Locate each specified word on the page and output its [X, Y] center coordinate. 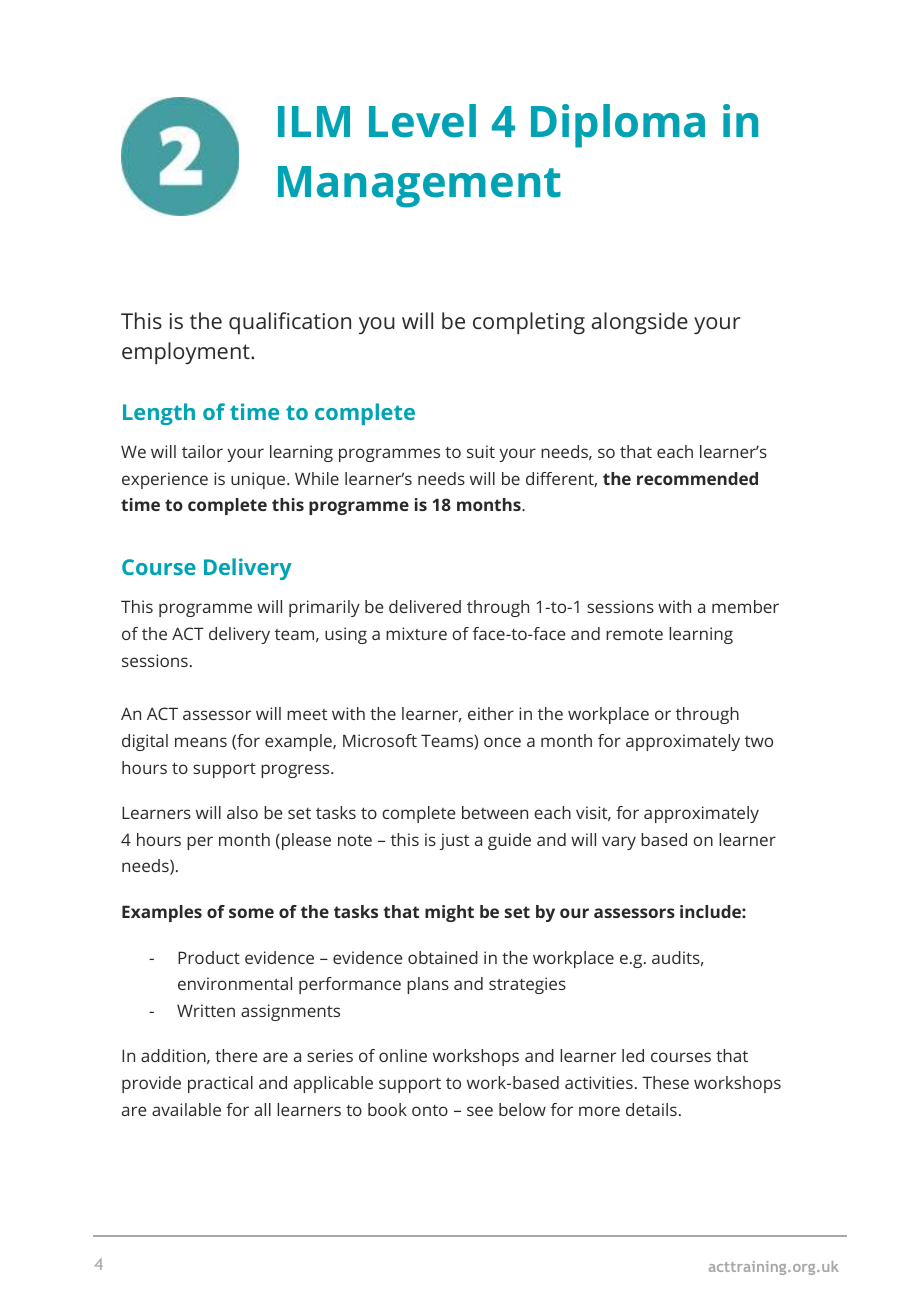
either [491, 713]
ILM [314, 121]
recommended [697, 478]
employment [187, 353]
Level [422, 121]
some [251, 913]
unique [259, 480]
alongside [640, 323]
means [201, 742]
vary [619, 843]
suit [481, 451]
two [759, 741]
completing [529, 323]
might [449, 913]
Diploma [618, 126]
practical [220, 1084]
